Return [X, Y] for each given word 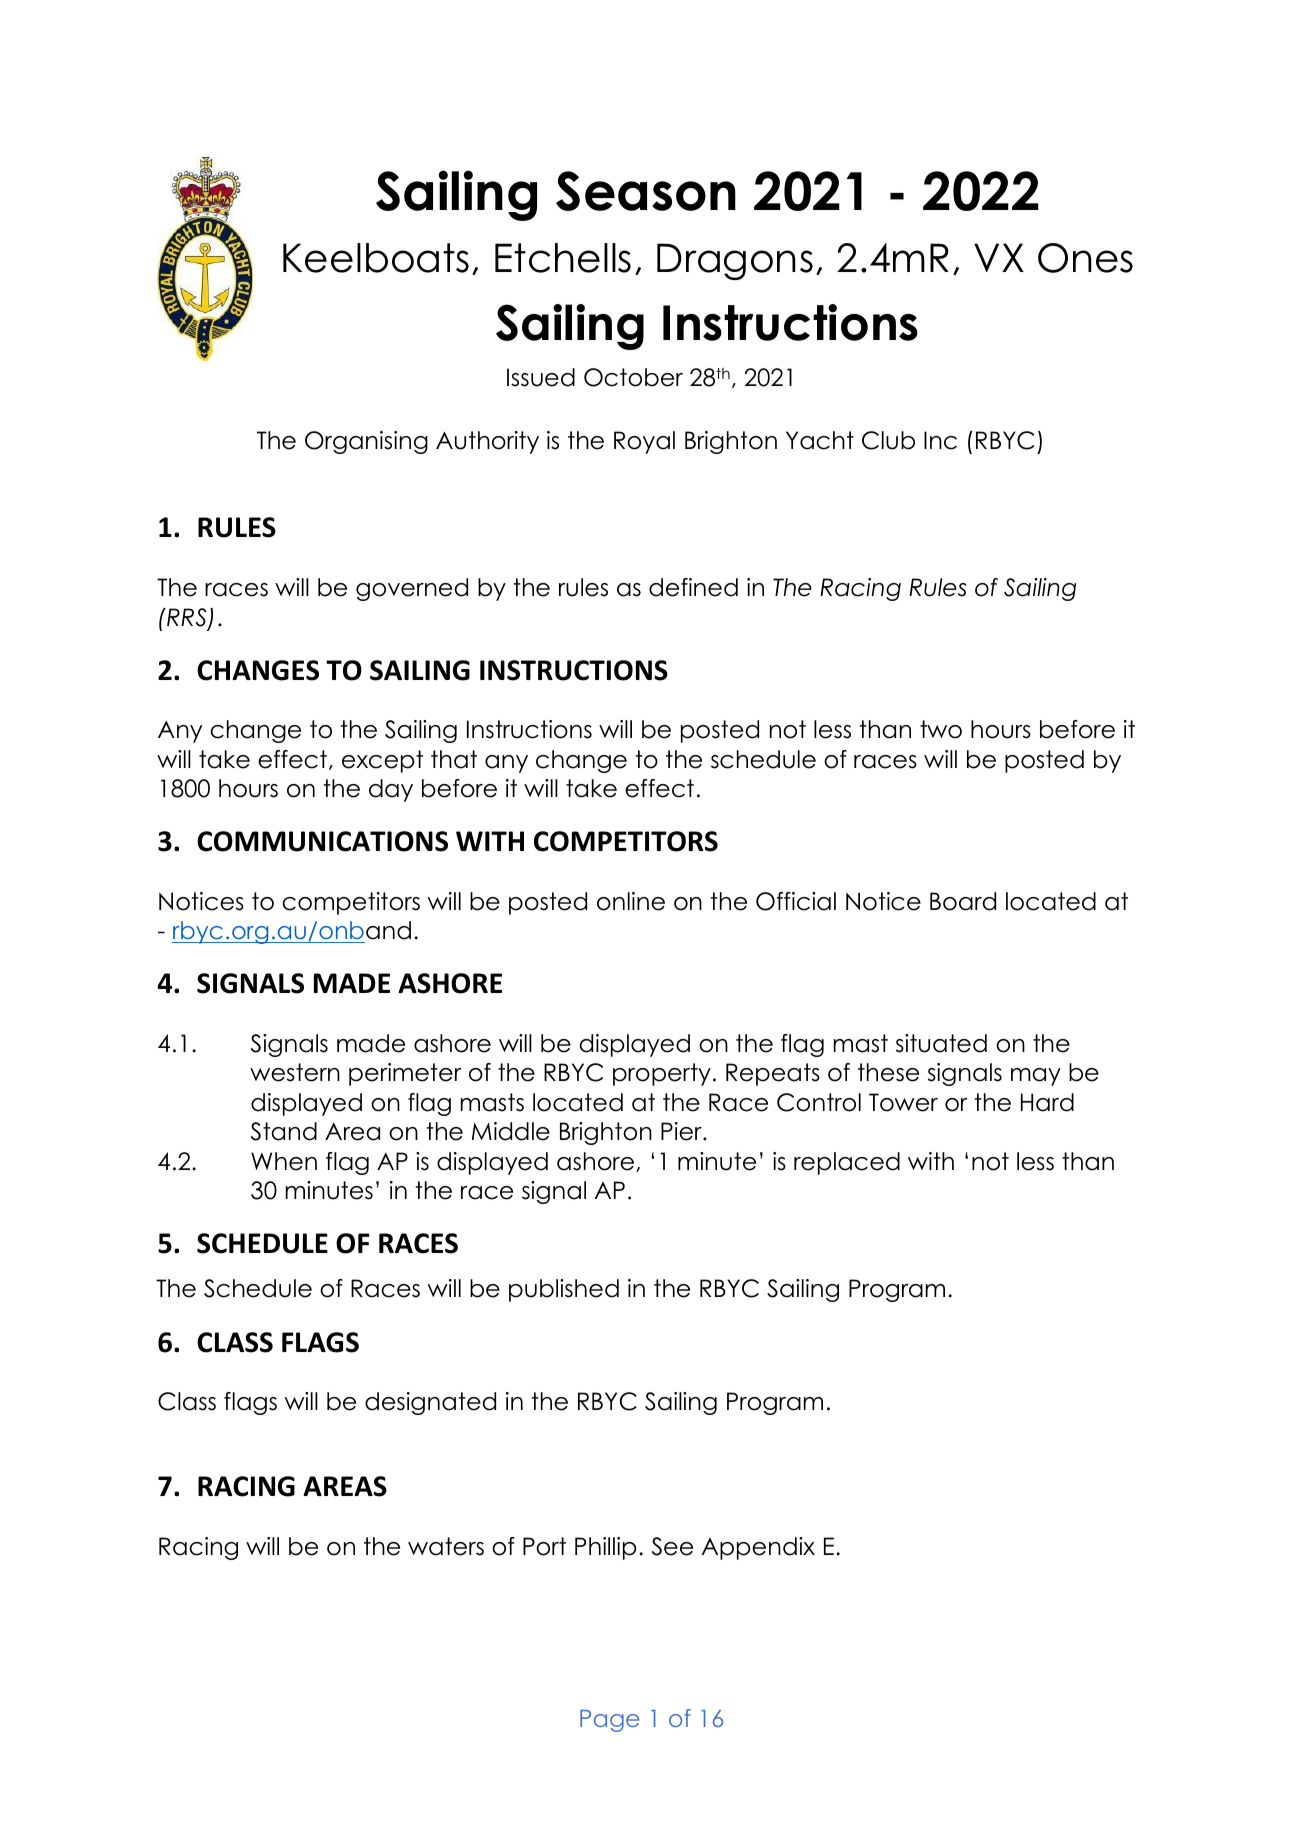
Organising [366, 442]
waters [446, 1546]
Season [646, 191]
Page [609, 1721]
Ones [1085, 258]
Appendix [758, 1548]
